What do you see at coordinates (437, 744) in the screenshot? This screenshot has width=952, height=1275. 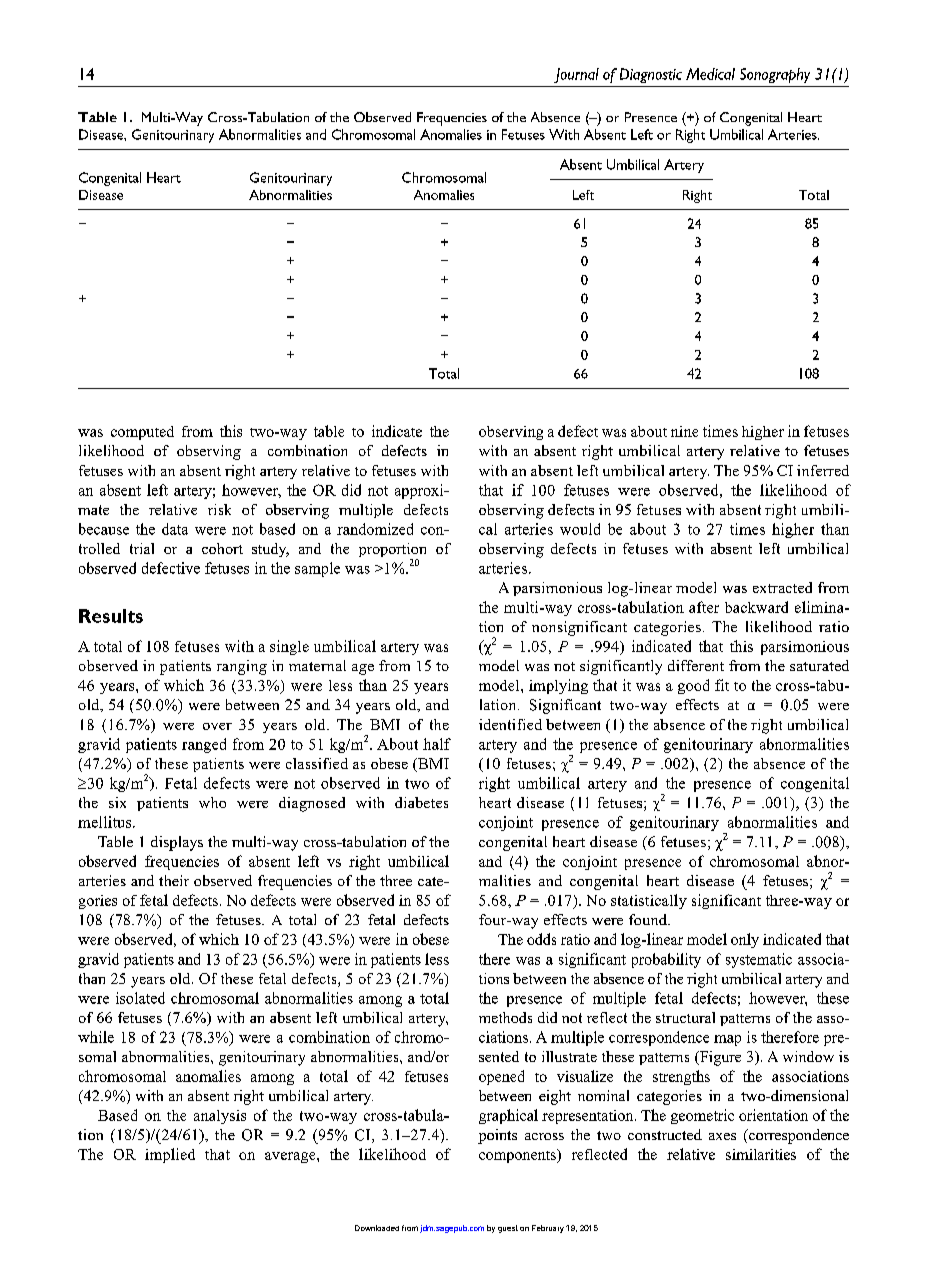 I see `half` at bounding box center [437, 744].
